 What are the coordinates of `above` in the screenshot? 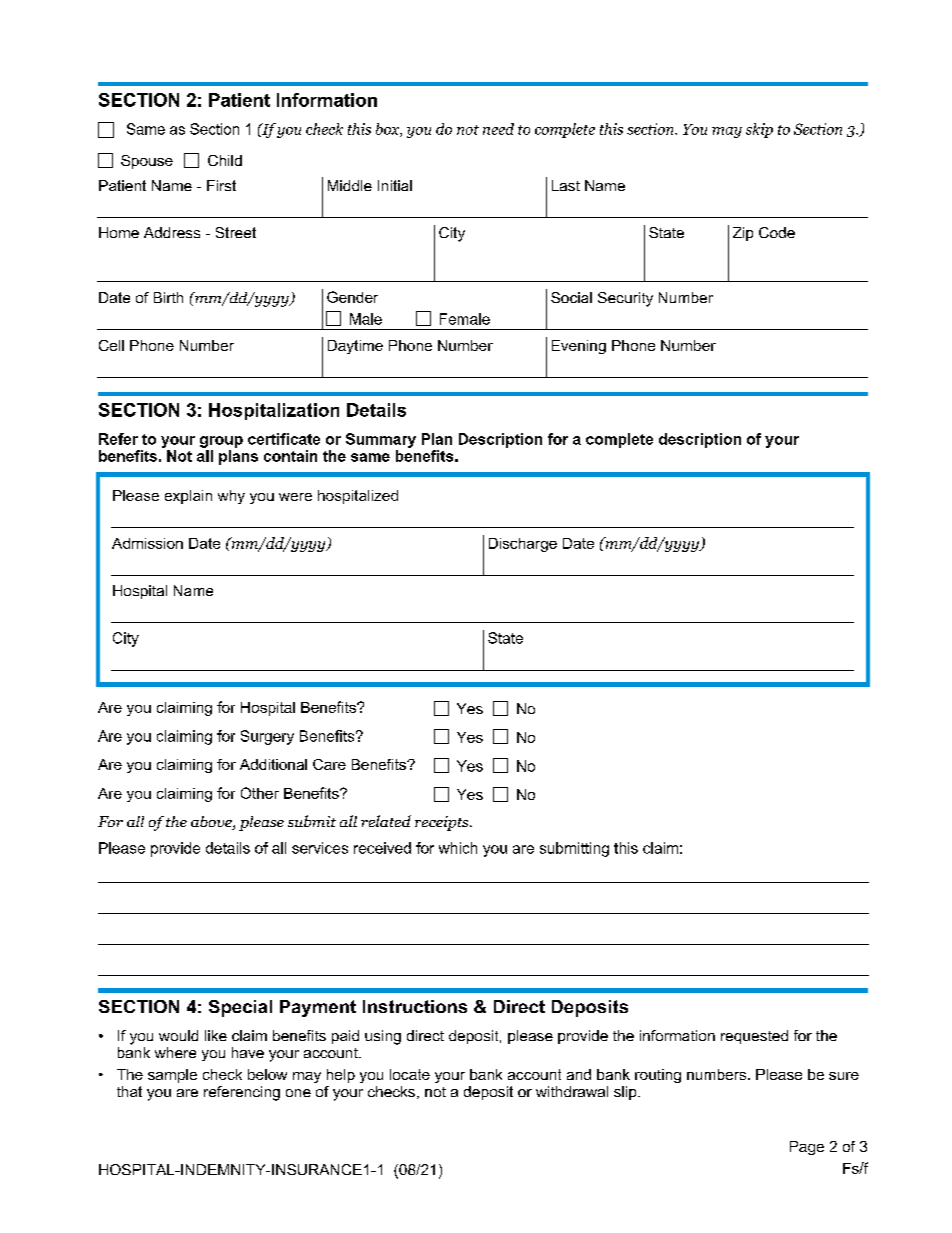 It's located at (212, 823).
